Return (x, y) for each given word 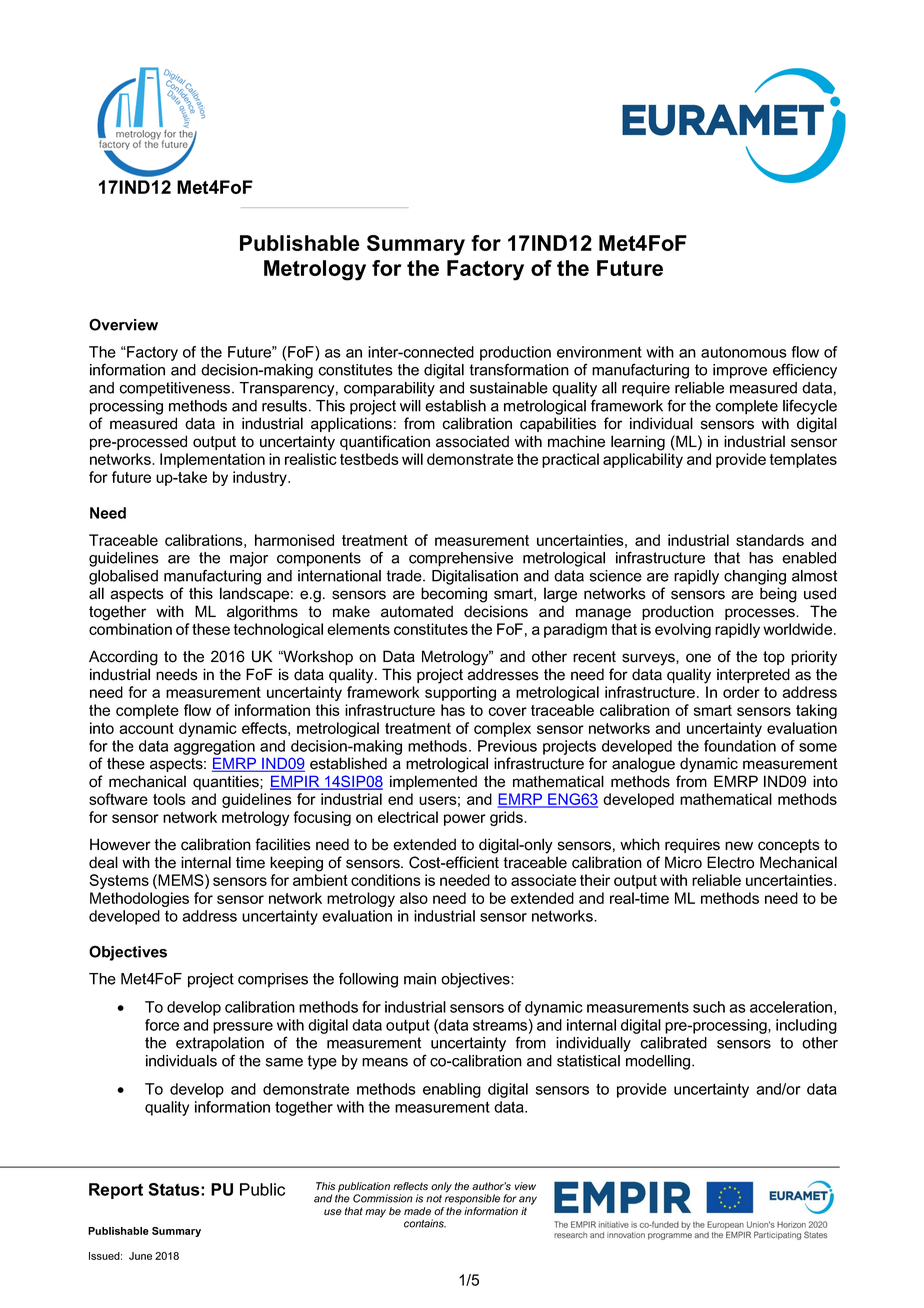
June (140, 1256)
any (528, 1200)
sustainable (509, 388)
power (465, 820)
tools (169, 799)
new (739, 846)
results (284, 406)
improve (740, 371)
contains (425, 1223)
